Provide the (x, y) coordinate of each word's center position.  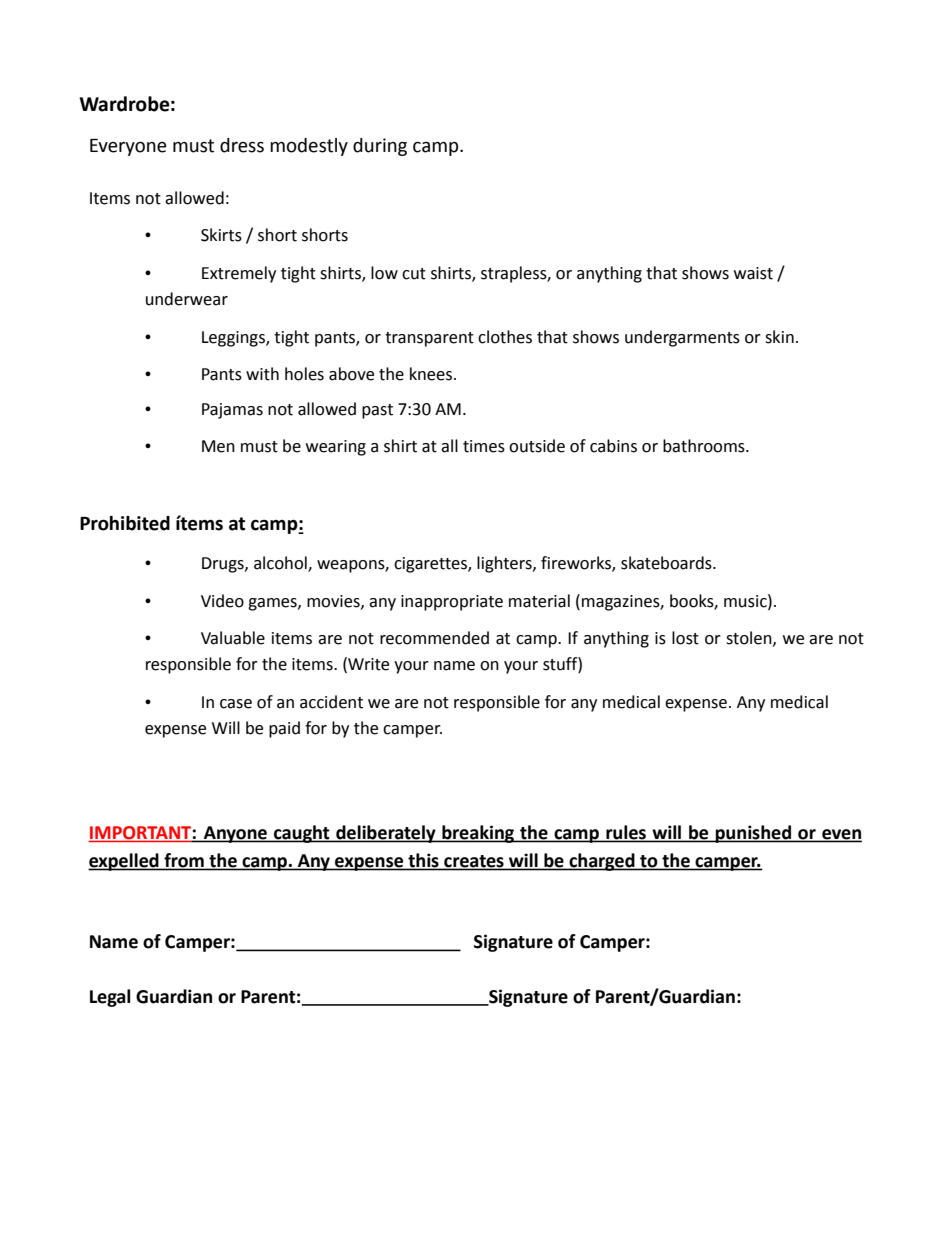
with (262, 374)
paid (284, 729)
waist (753, 273)
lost (685, 638)
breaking (478, 834)
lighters (505, 564)
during (380, 147)
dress (242, 145)
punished (753, 834)
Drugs (224, 565)
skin (779, 337)
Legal (110, 998)
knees (432, 374)
